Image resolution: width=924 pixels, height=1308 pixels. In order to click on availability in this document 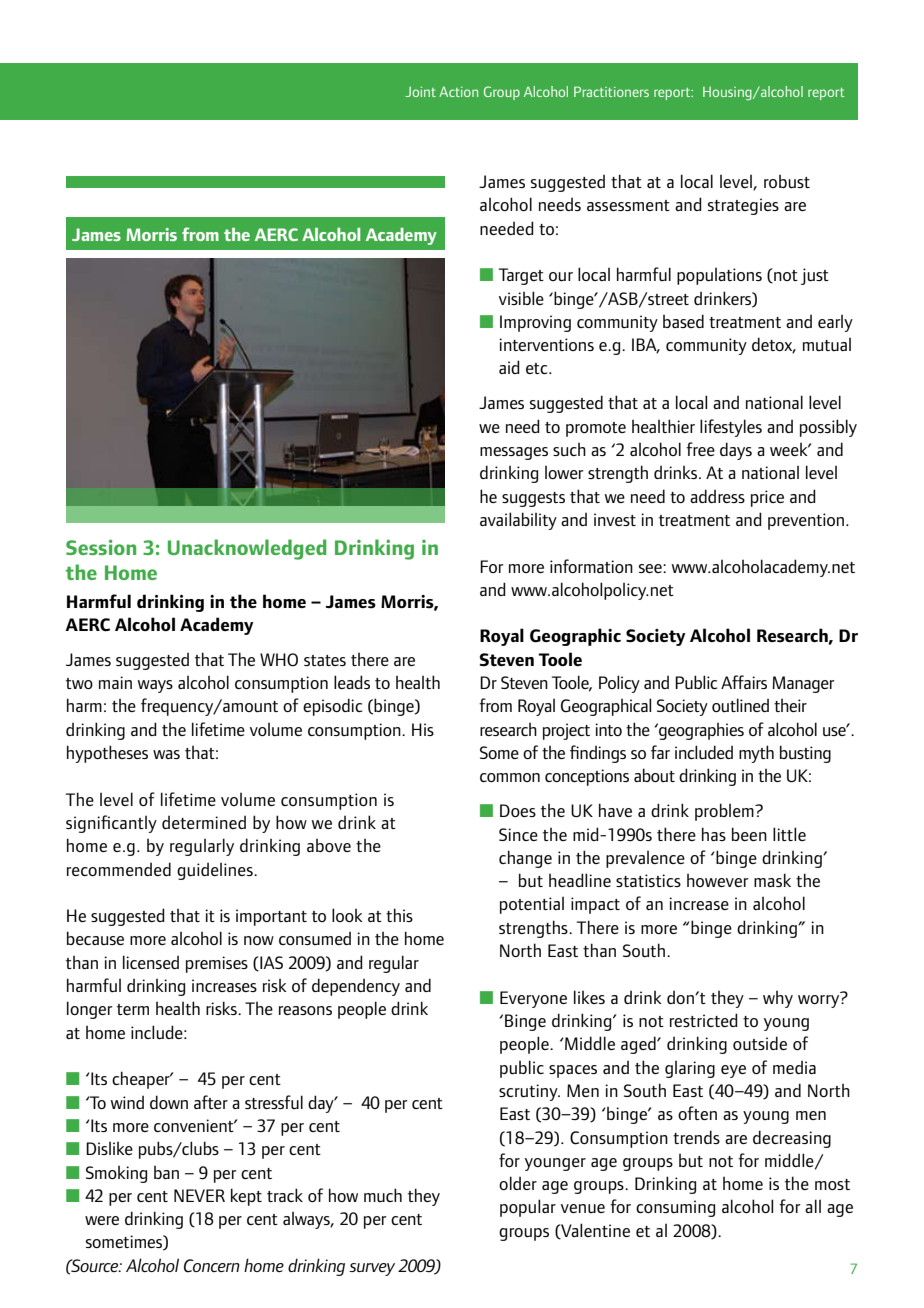, I will do `click(518, 521)`.
